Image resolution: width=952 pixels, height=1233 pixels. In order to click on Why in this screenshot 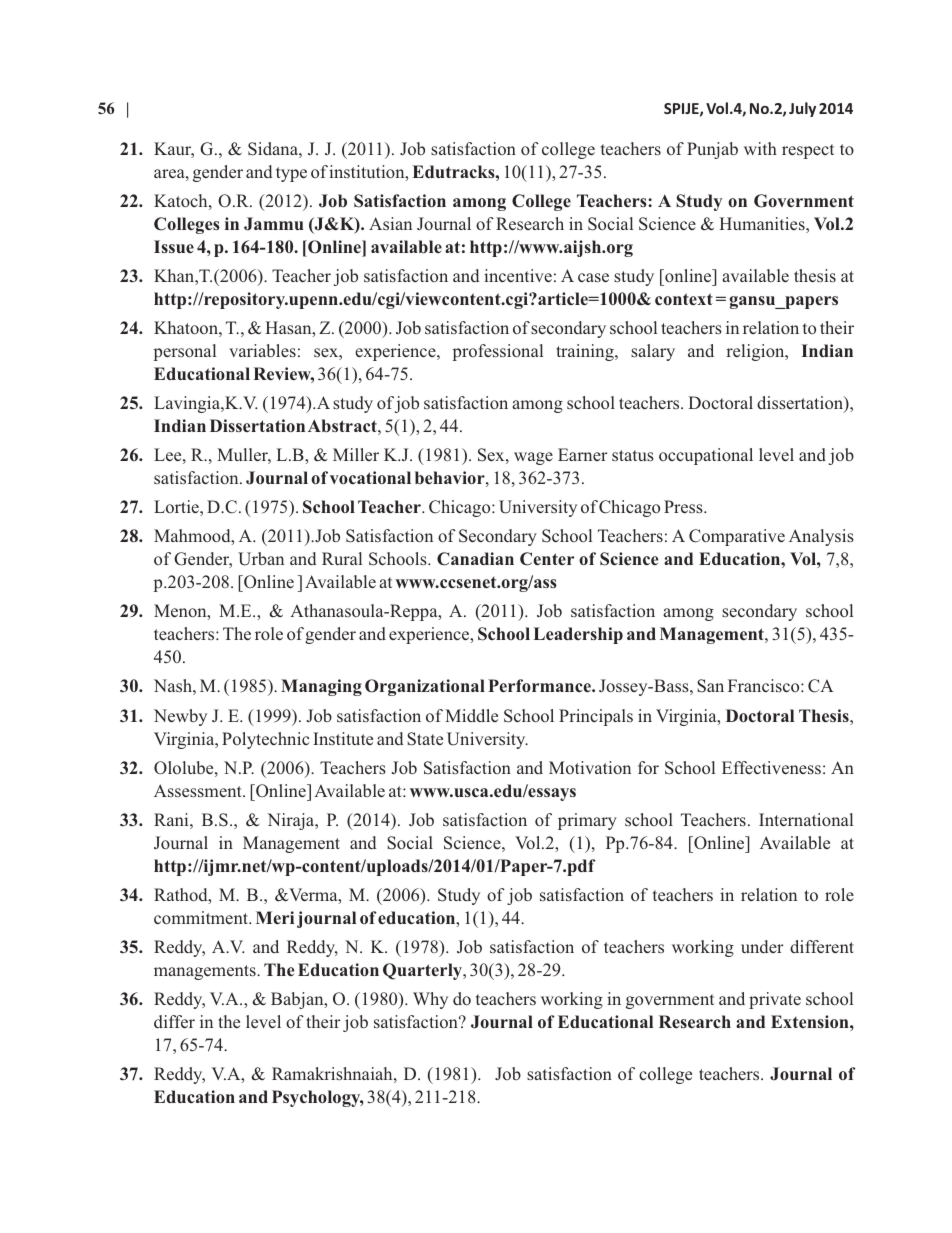, I will do `click(430, 1000)`.
